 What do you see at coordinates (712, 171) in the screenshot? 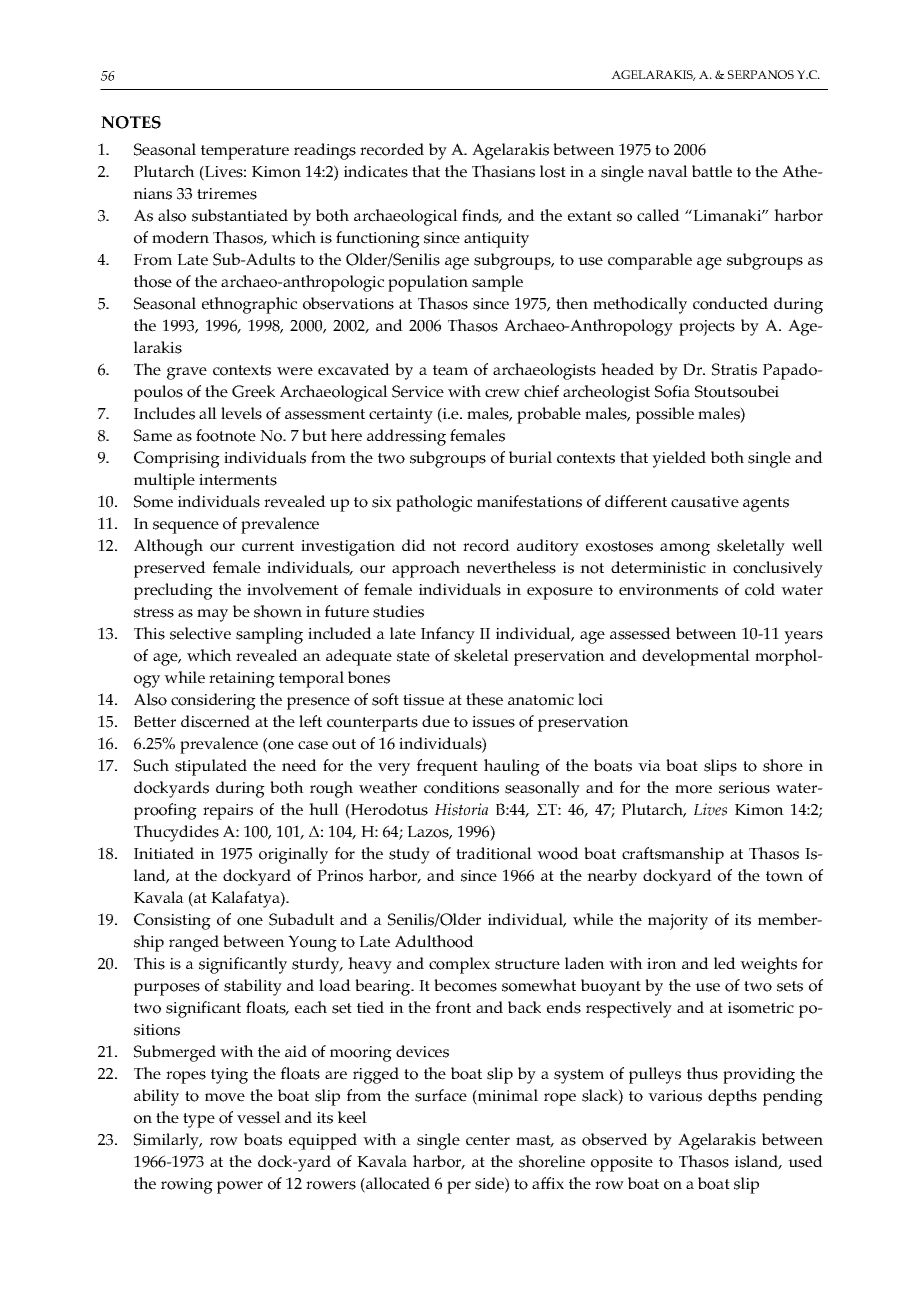
I see `battle` at bounding box center [712, 171].
